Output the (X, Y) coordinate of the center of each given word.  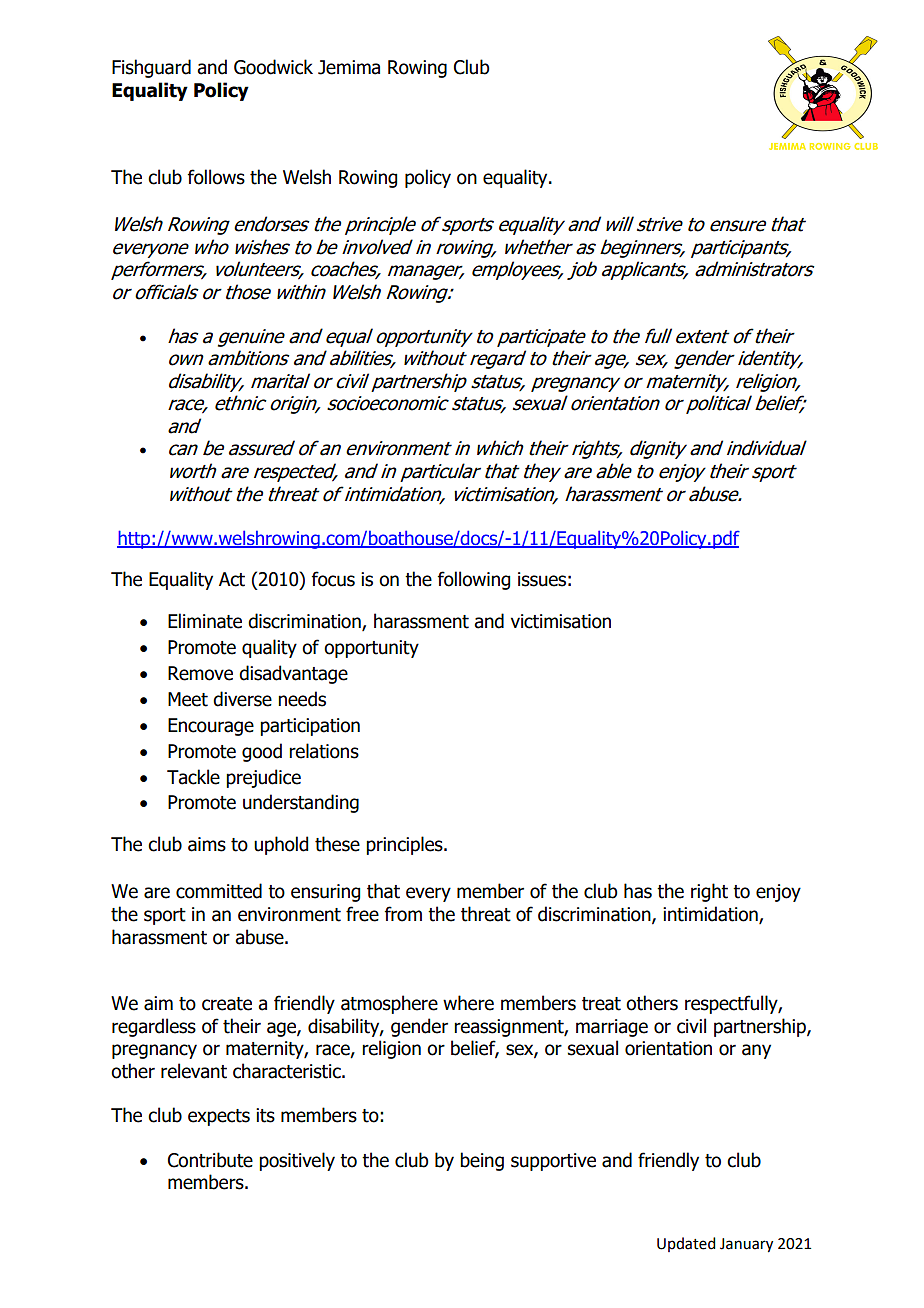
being (482, 1161)
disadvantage (293, 674)
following (474, 580)
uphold (281, 845)
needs (302, 699)
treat (601, 1004)
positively (297, 1161)
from (403, 914)
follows (216, 177)
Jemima (349, 67)
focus (333, 579)
